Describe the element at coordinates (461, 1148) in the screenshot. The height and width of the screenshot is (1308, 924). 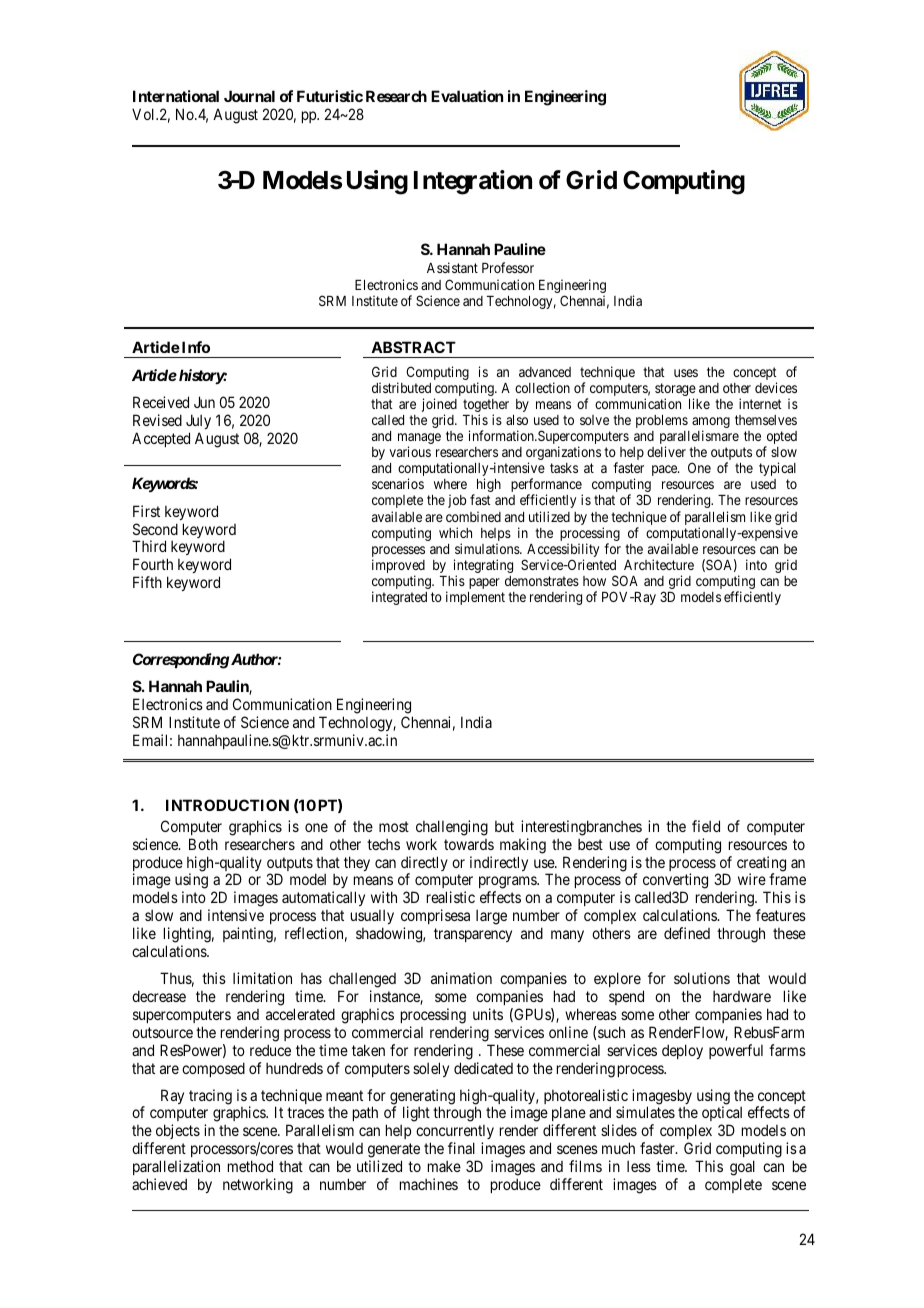
I see `final` at that location.
